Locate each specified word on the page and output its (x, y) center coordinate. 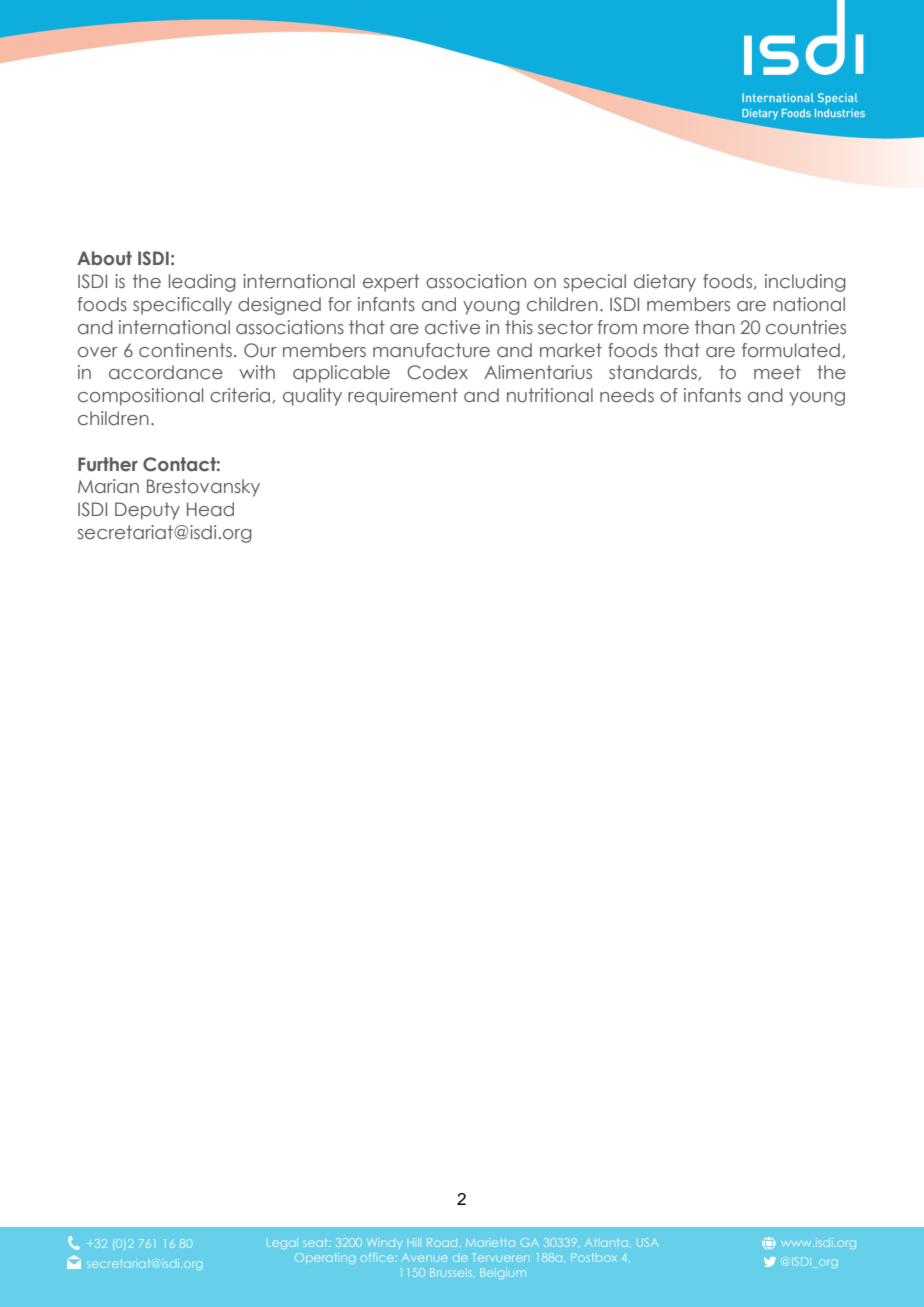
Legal (282, 1243)
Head (210, 509)
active (452, 327)
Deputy (147, 511)
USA (647, 1242)
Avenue (424, 1258)
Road (442, 1242)
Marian (108, 486)
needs (627, 395)
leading (202, 283)
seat (316, 1243)
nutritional (550, 395)
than (715, 327)
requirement (403, 397)
